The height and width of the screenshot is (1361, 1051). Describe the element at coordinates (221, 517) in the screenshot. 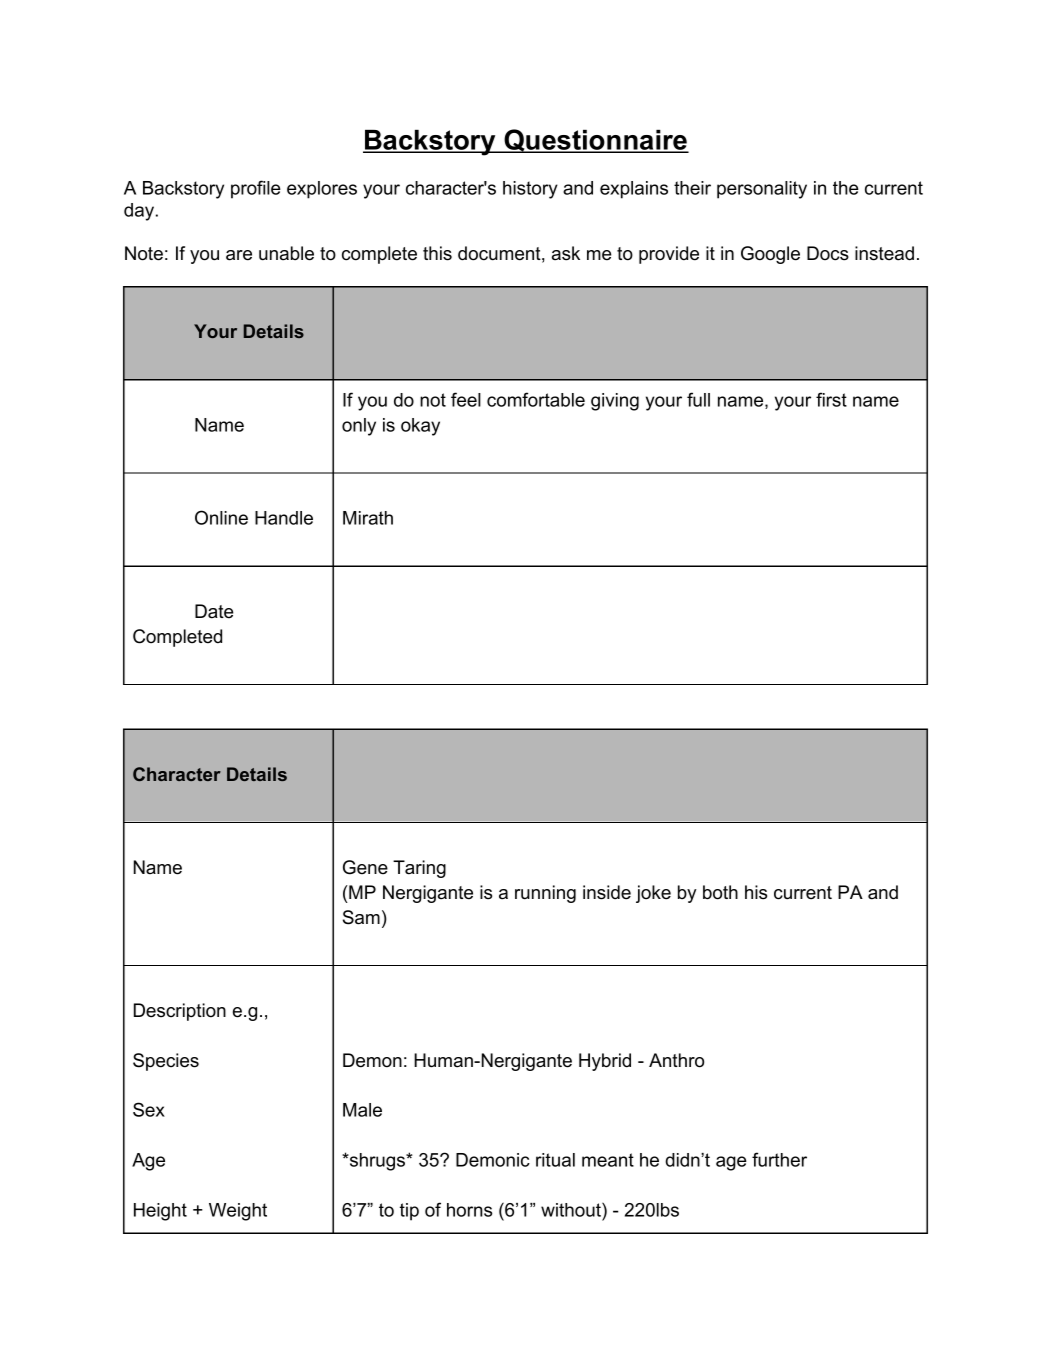

I see `Online` at that location.
